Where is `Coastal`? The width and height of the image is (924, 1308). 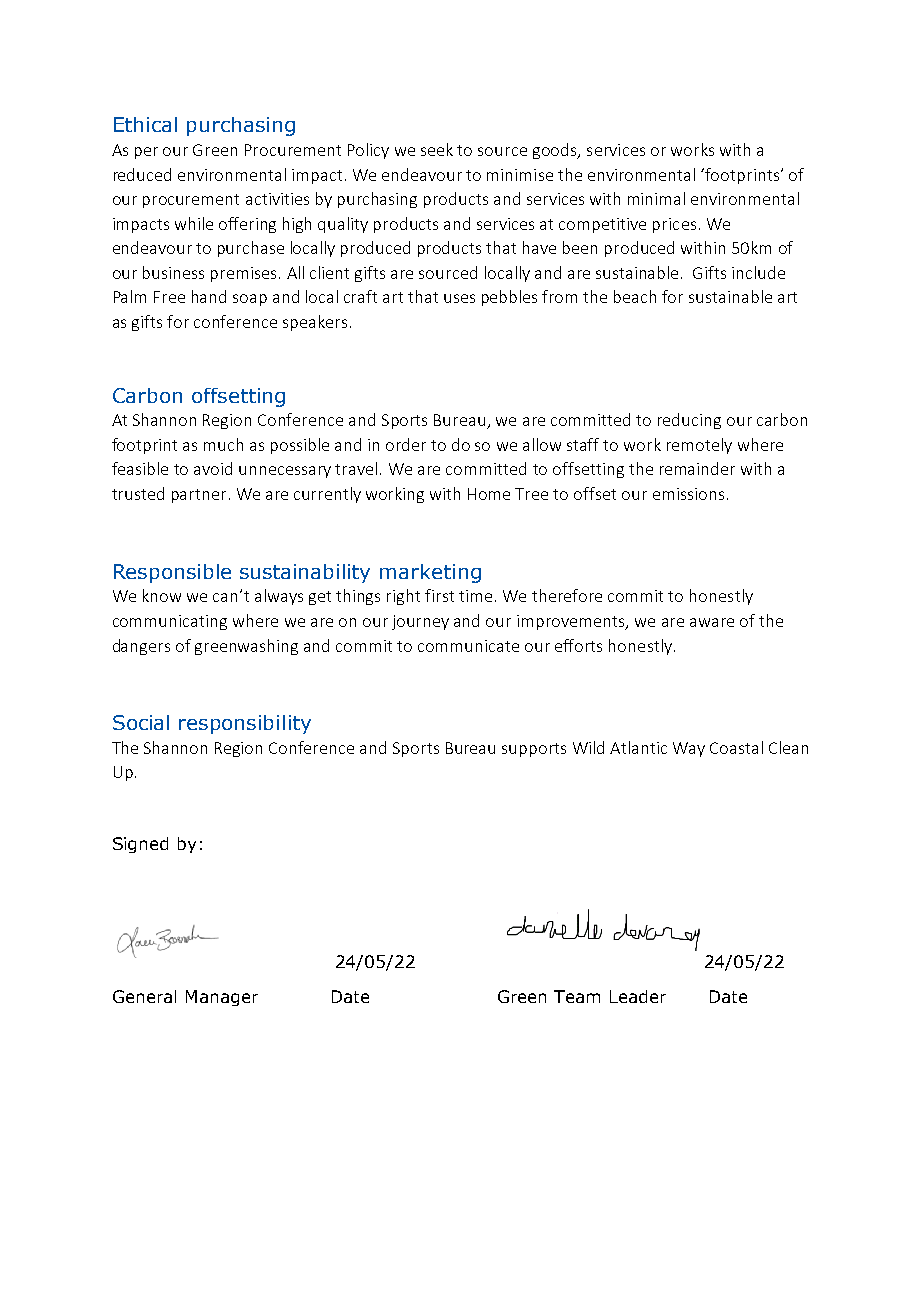
Coastal is located at coordinates (736, 747).
